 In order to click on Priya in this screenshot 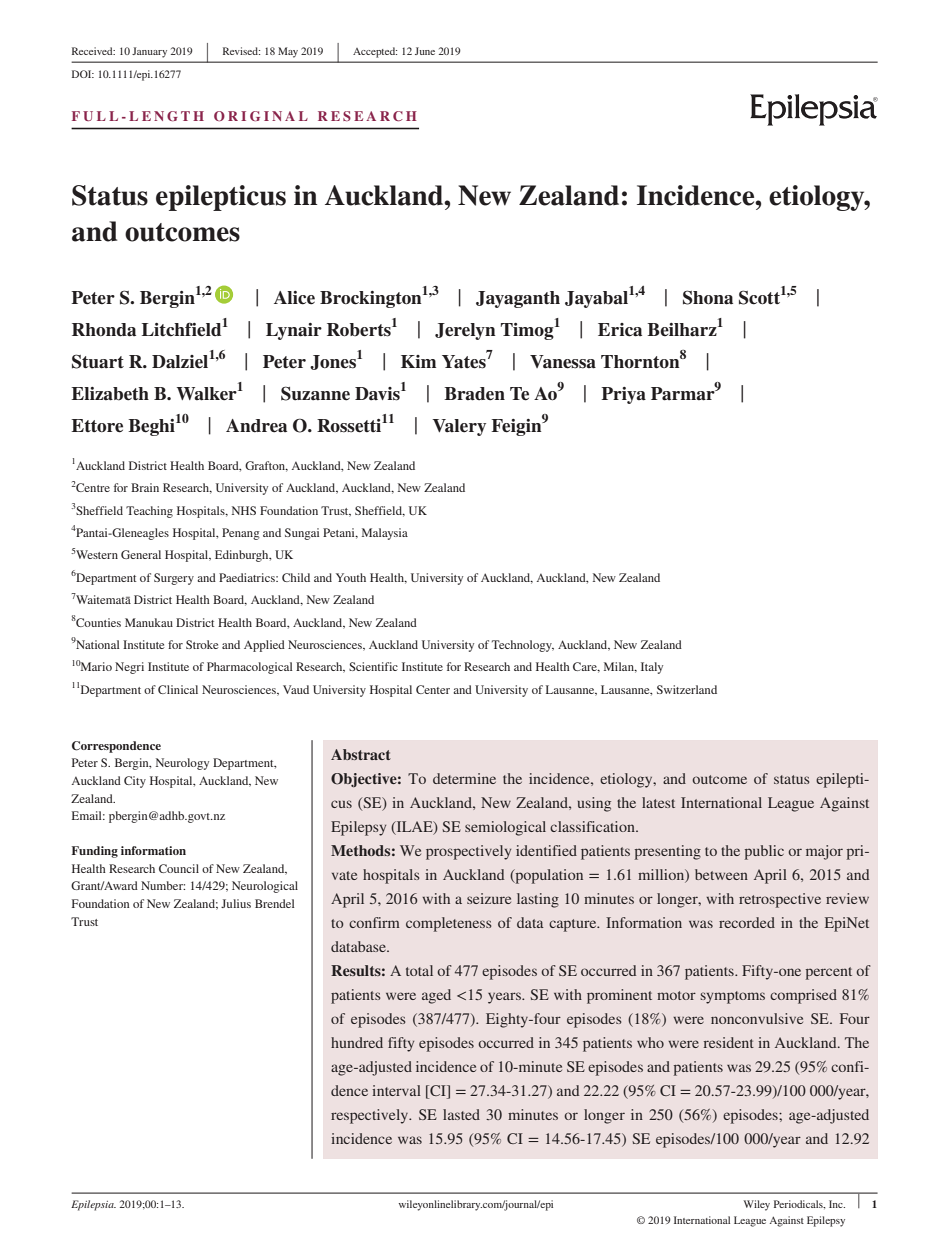, I will do `click(623, 395)`.
